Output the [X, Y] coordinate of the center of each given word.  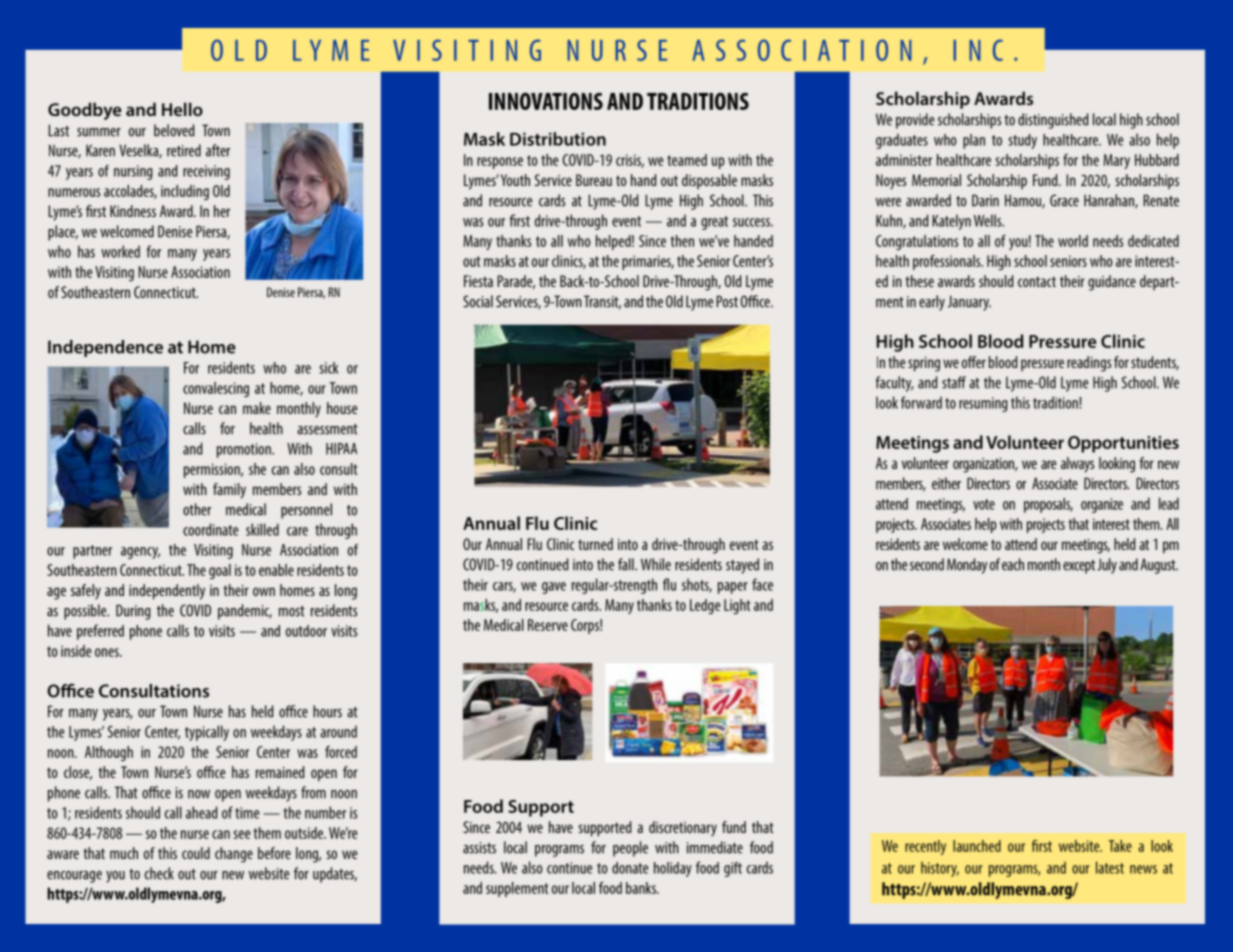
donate [630, 868]
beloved [174, 130]
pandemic [245, 612]
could [196, 853]
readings [1089, 364]
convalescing [216, 389]
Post [727, 301]
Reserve [548, 625]
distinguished [1053, 121]
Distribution [558, 139]
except [1079, 567]
